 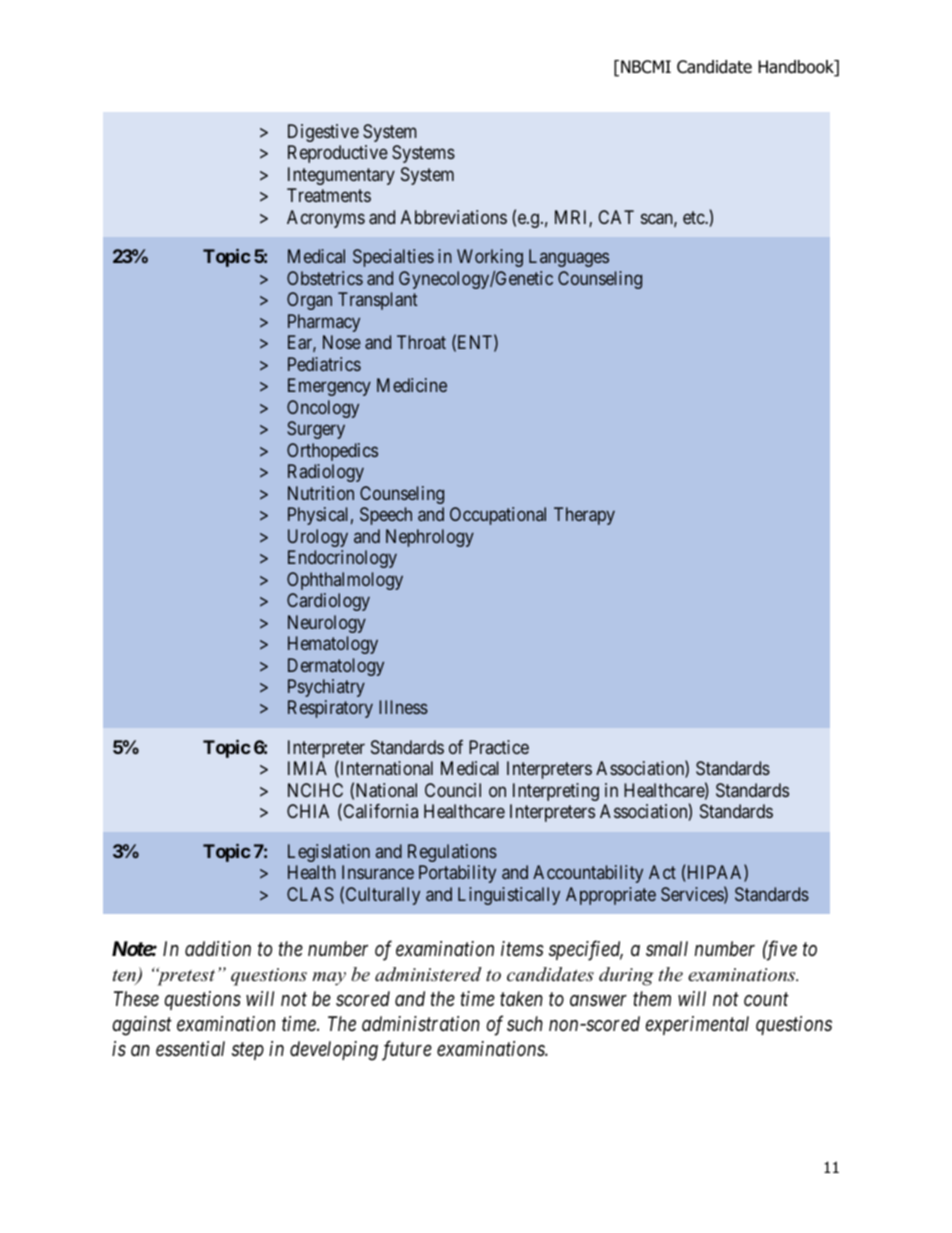 What do you see at coordinates (330, 709) in the document?
I see `Respiratory` at bounding box center [330, 709].
